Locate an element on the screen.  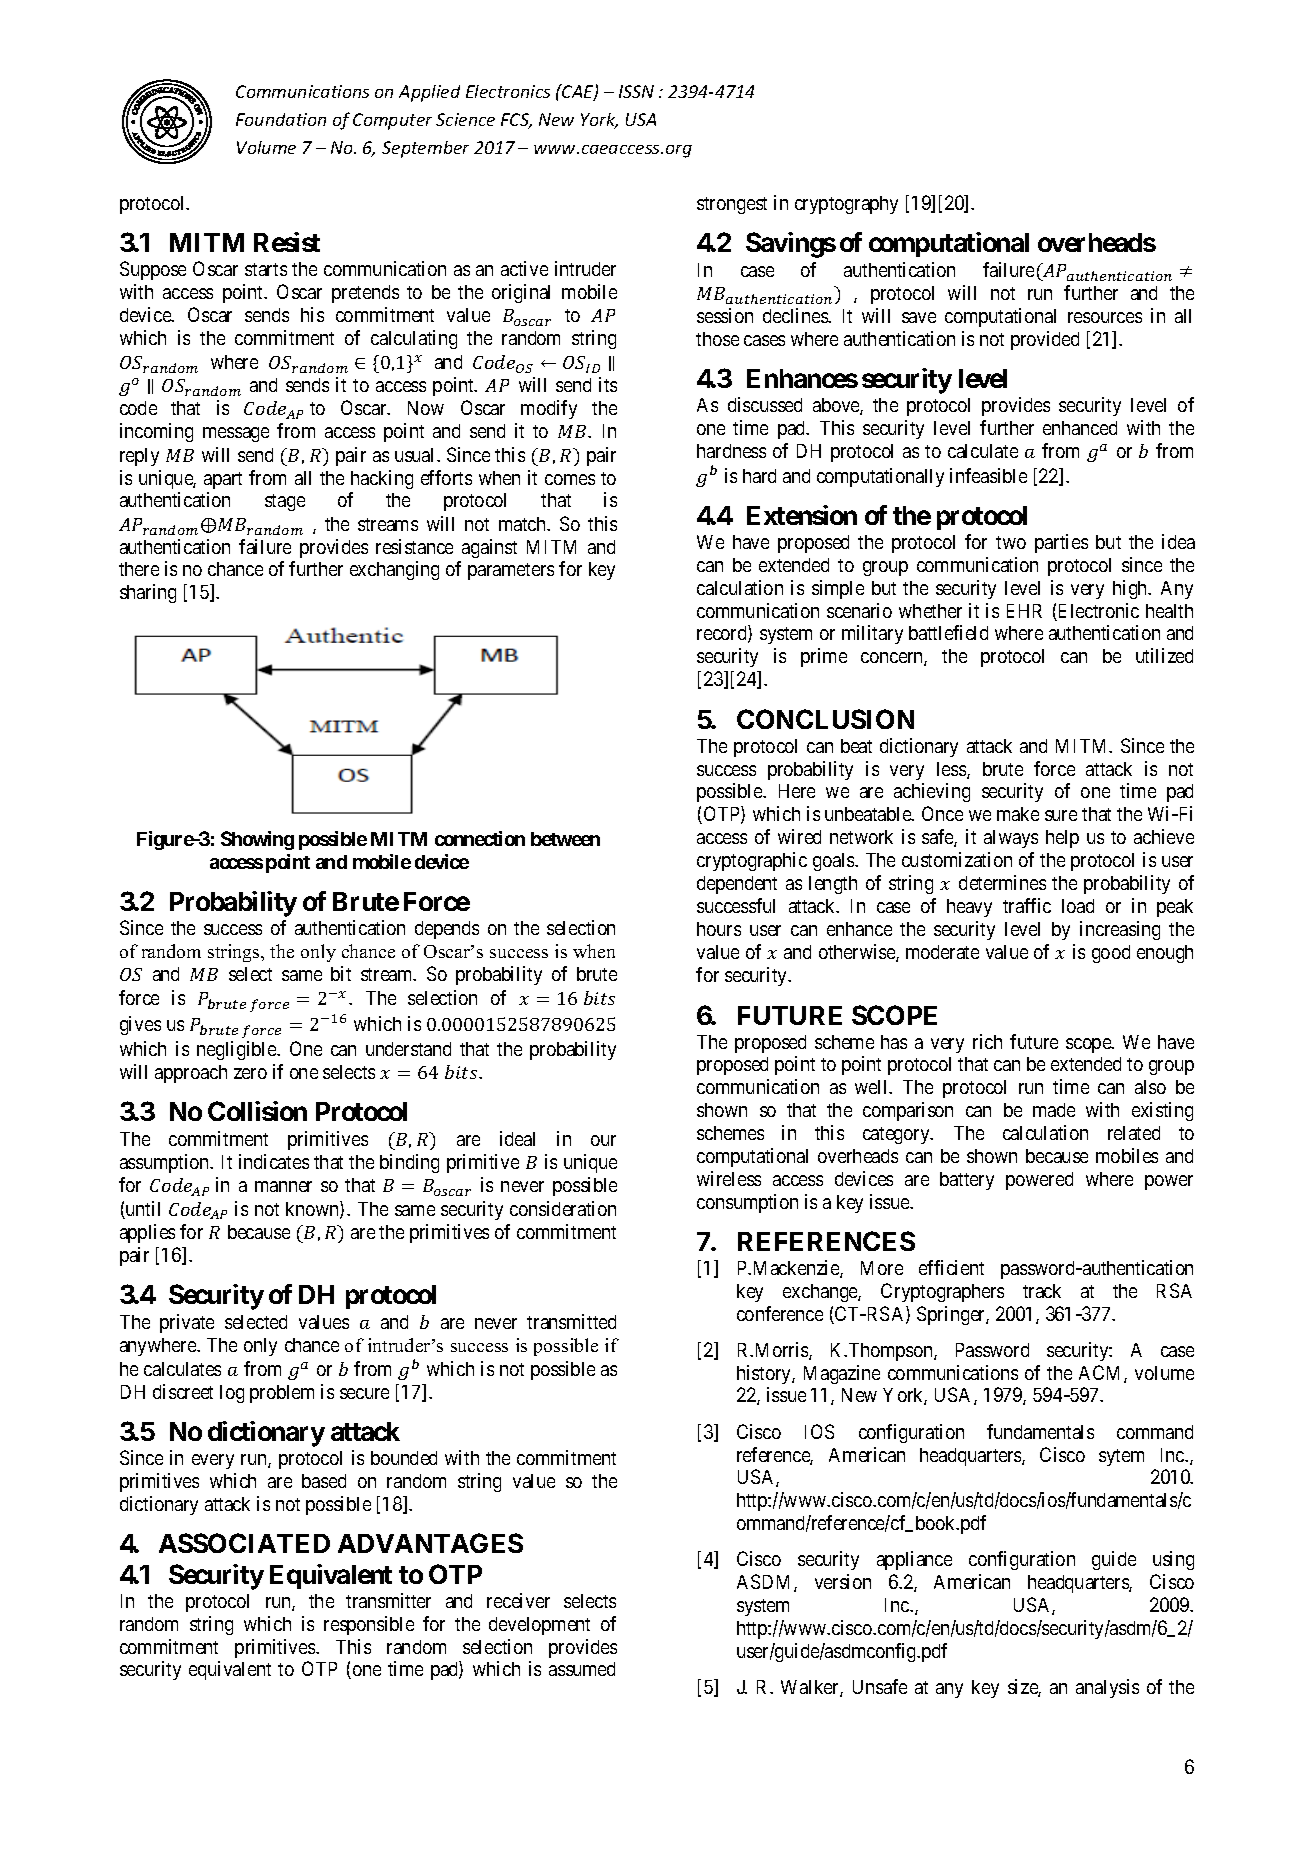
hours is located at coordinates (719, 929).
